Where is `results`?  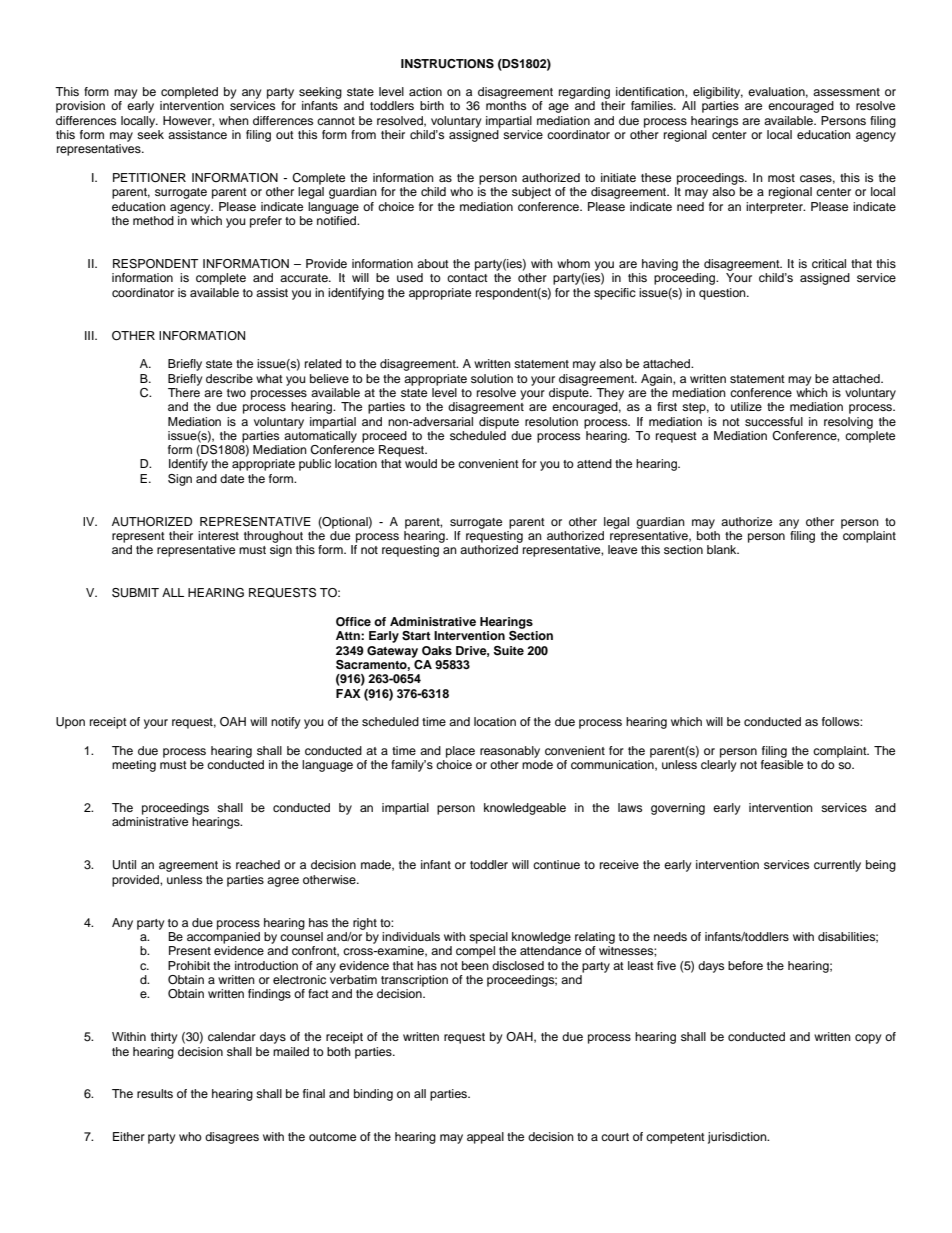
results is located at coordinates (155, 1093).
